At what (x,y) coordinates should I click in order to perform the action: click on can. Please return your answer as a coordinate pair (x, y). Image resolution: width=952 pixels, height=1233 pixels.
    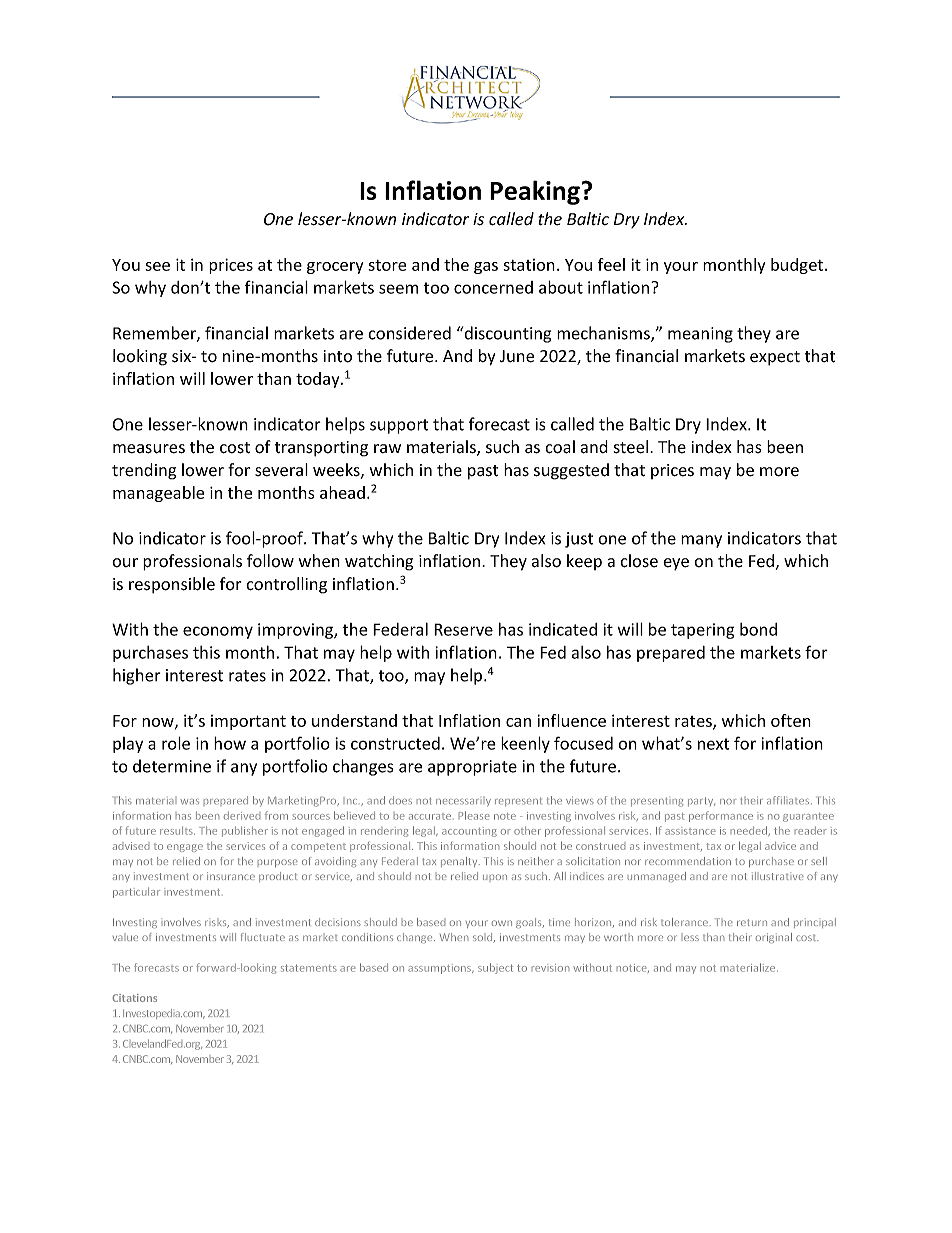
    Looking at the image, I should click on (518, 722).
